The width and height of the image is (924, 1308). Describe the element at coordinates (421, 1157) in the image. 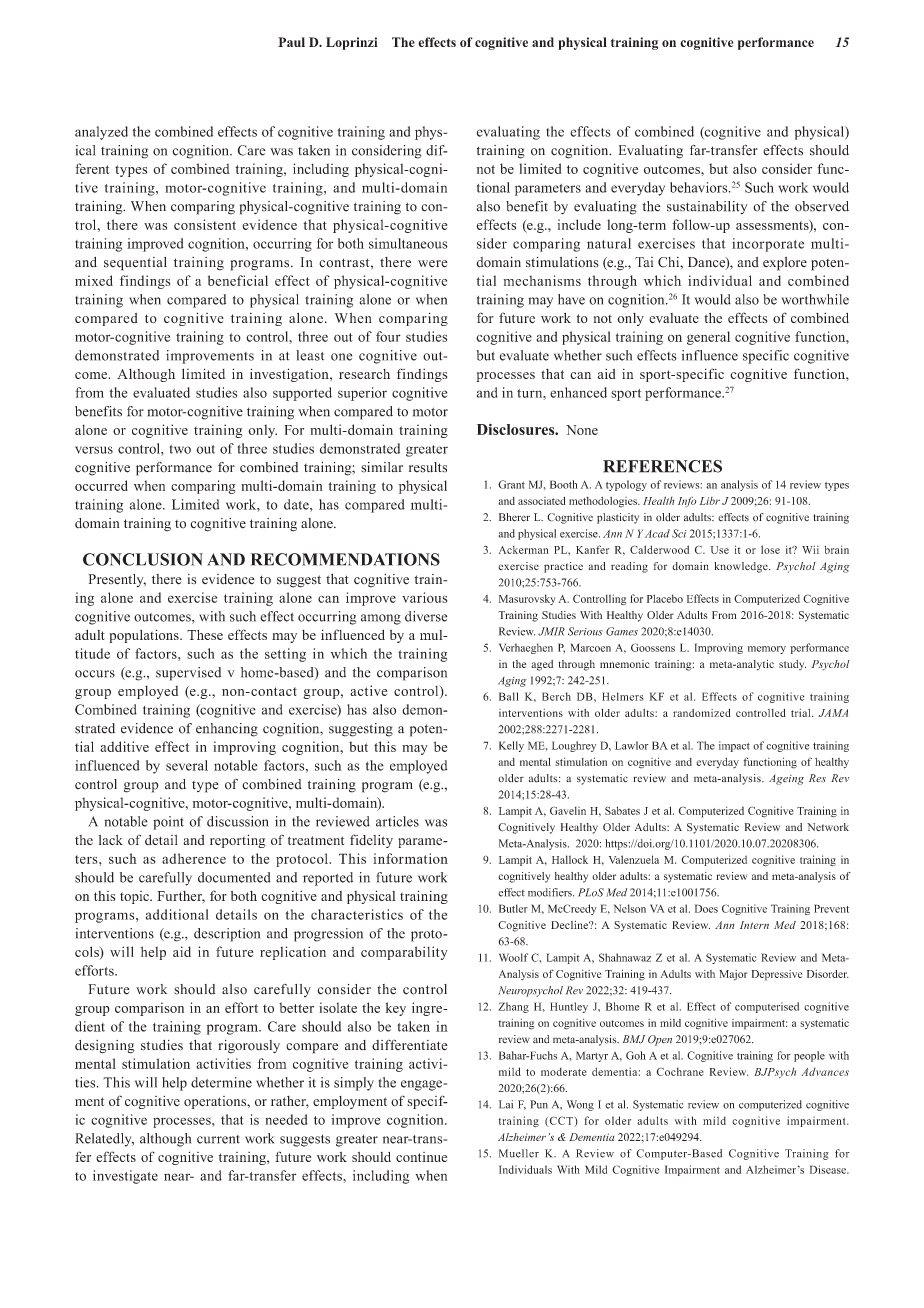

I see `continue` at that location.
